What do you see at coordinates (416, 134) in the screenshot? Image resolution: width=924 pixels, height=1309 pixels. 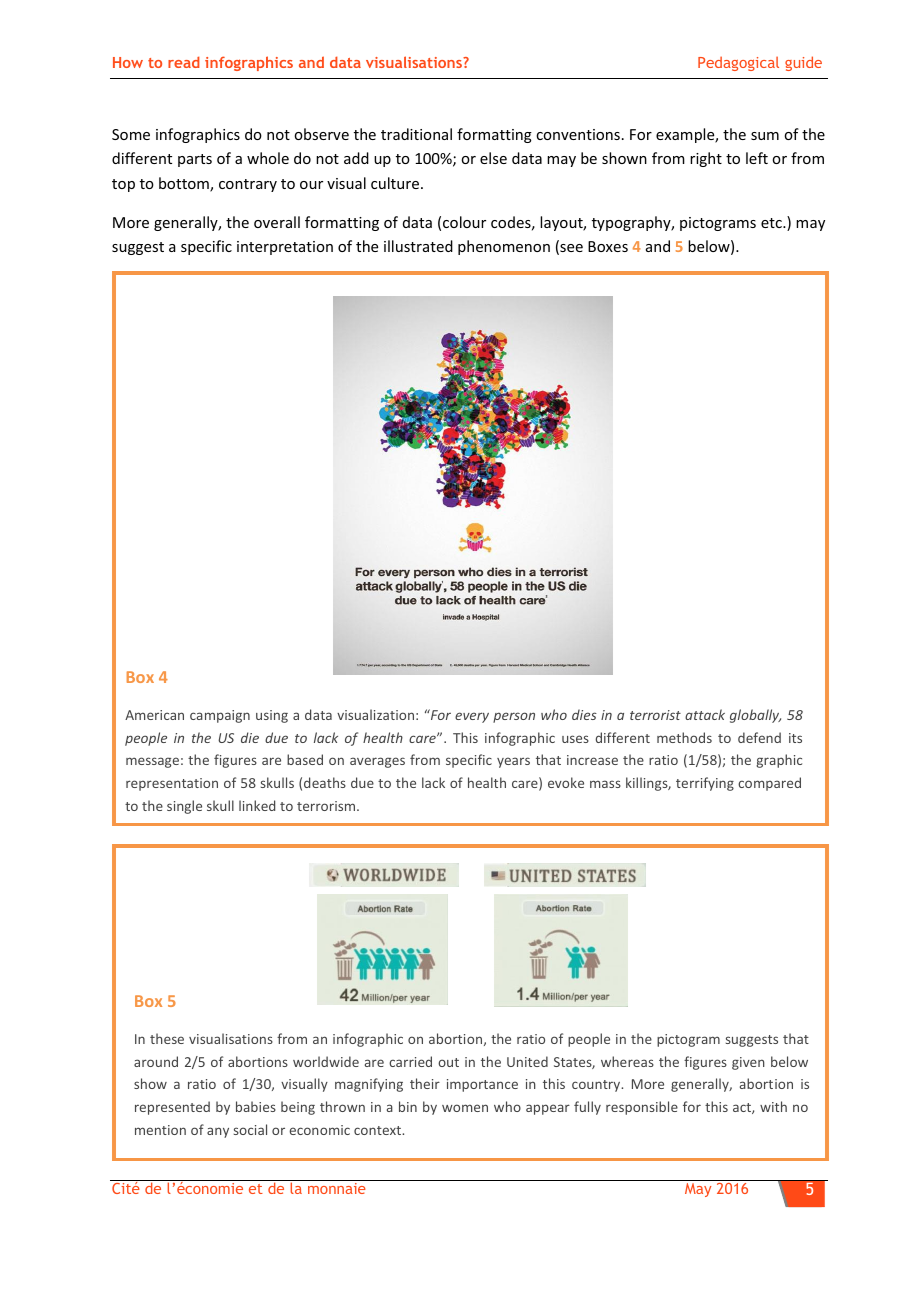 I see `traditional` at bounding box center [416, 134].
